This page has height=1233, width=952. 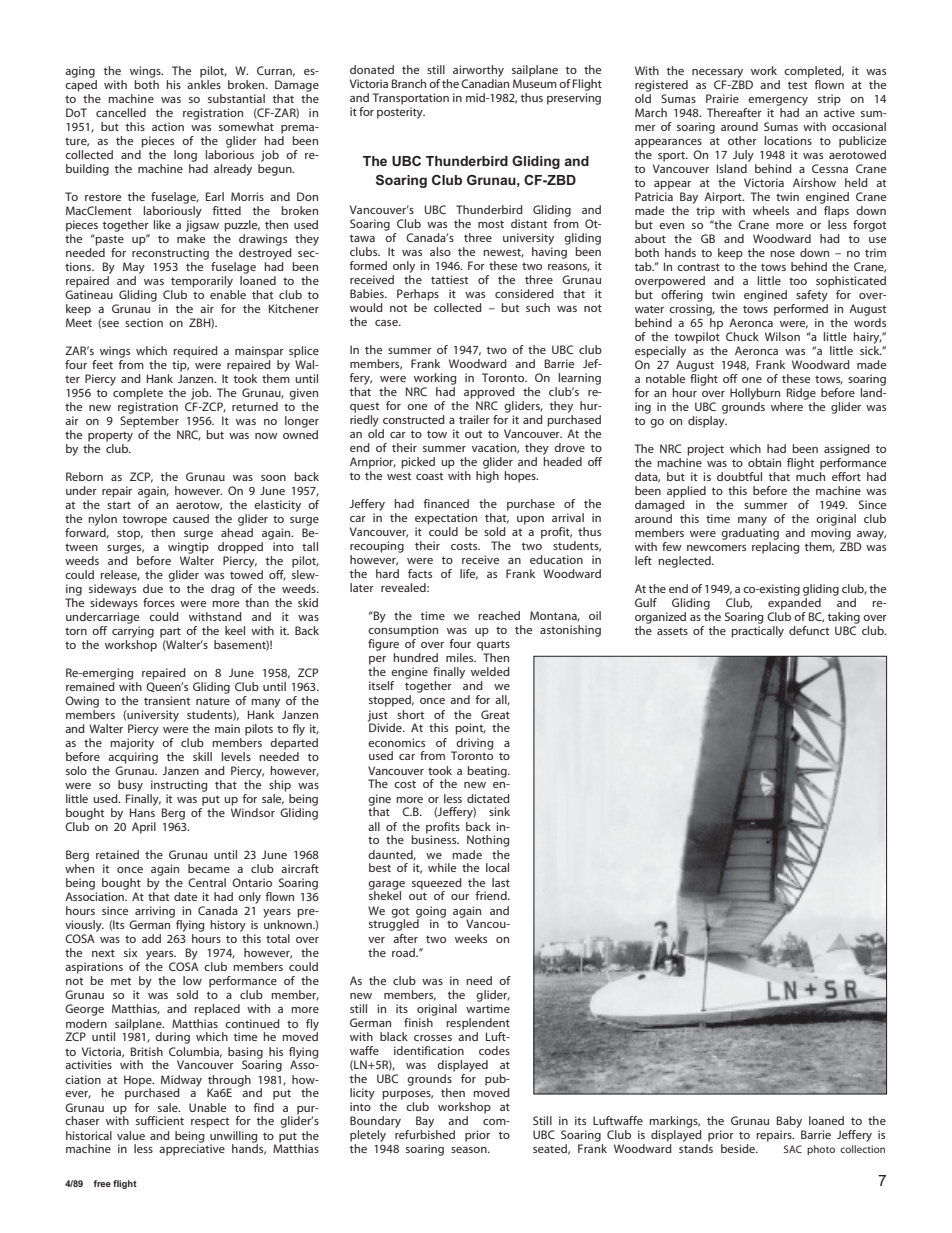 I want to click on emergency, so click(x=778, y=101).
